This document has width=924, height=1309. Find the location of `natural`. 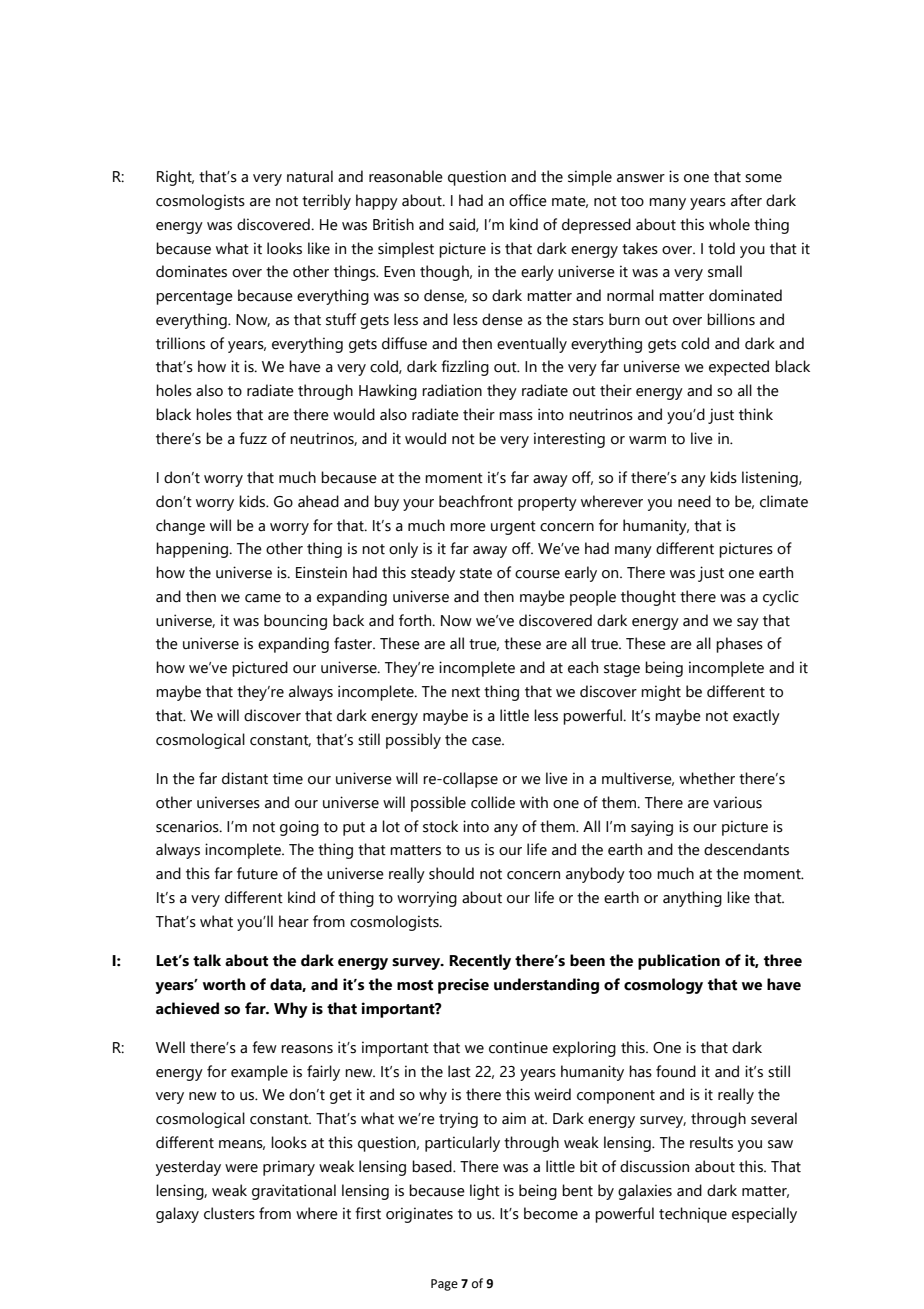

natural is located at coordinates (310, 176).
